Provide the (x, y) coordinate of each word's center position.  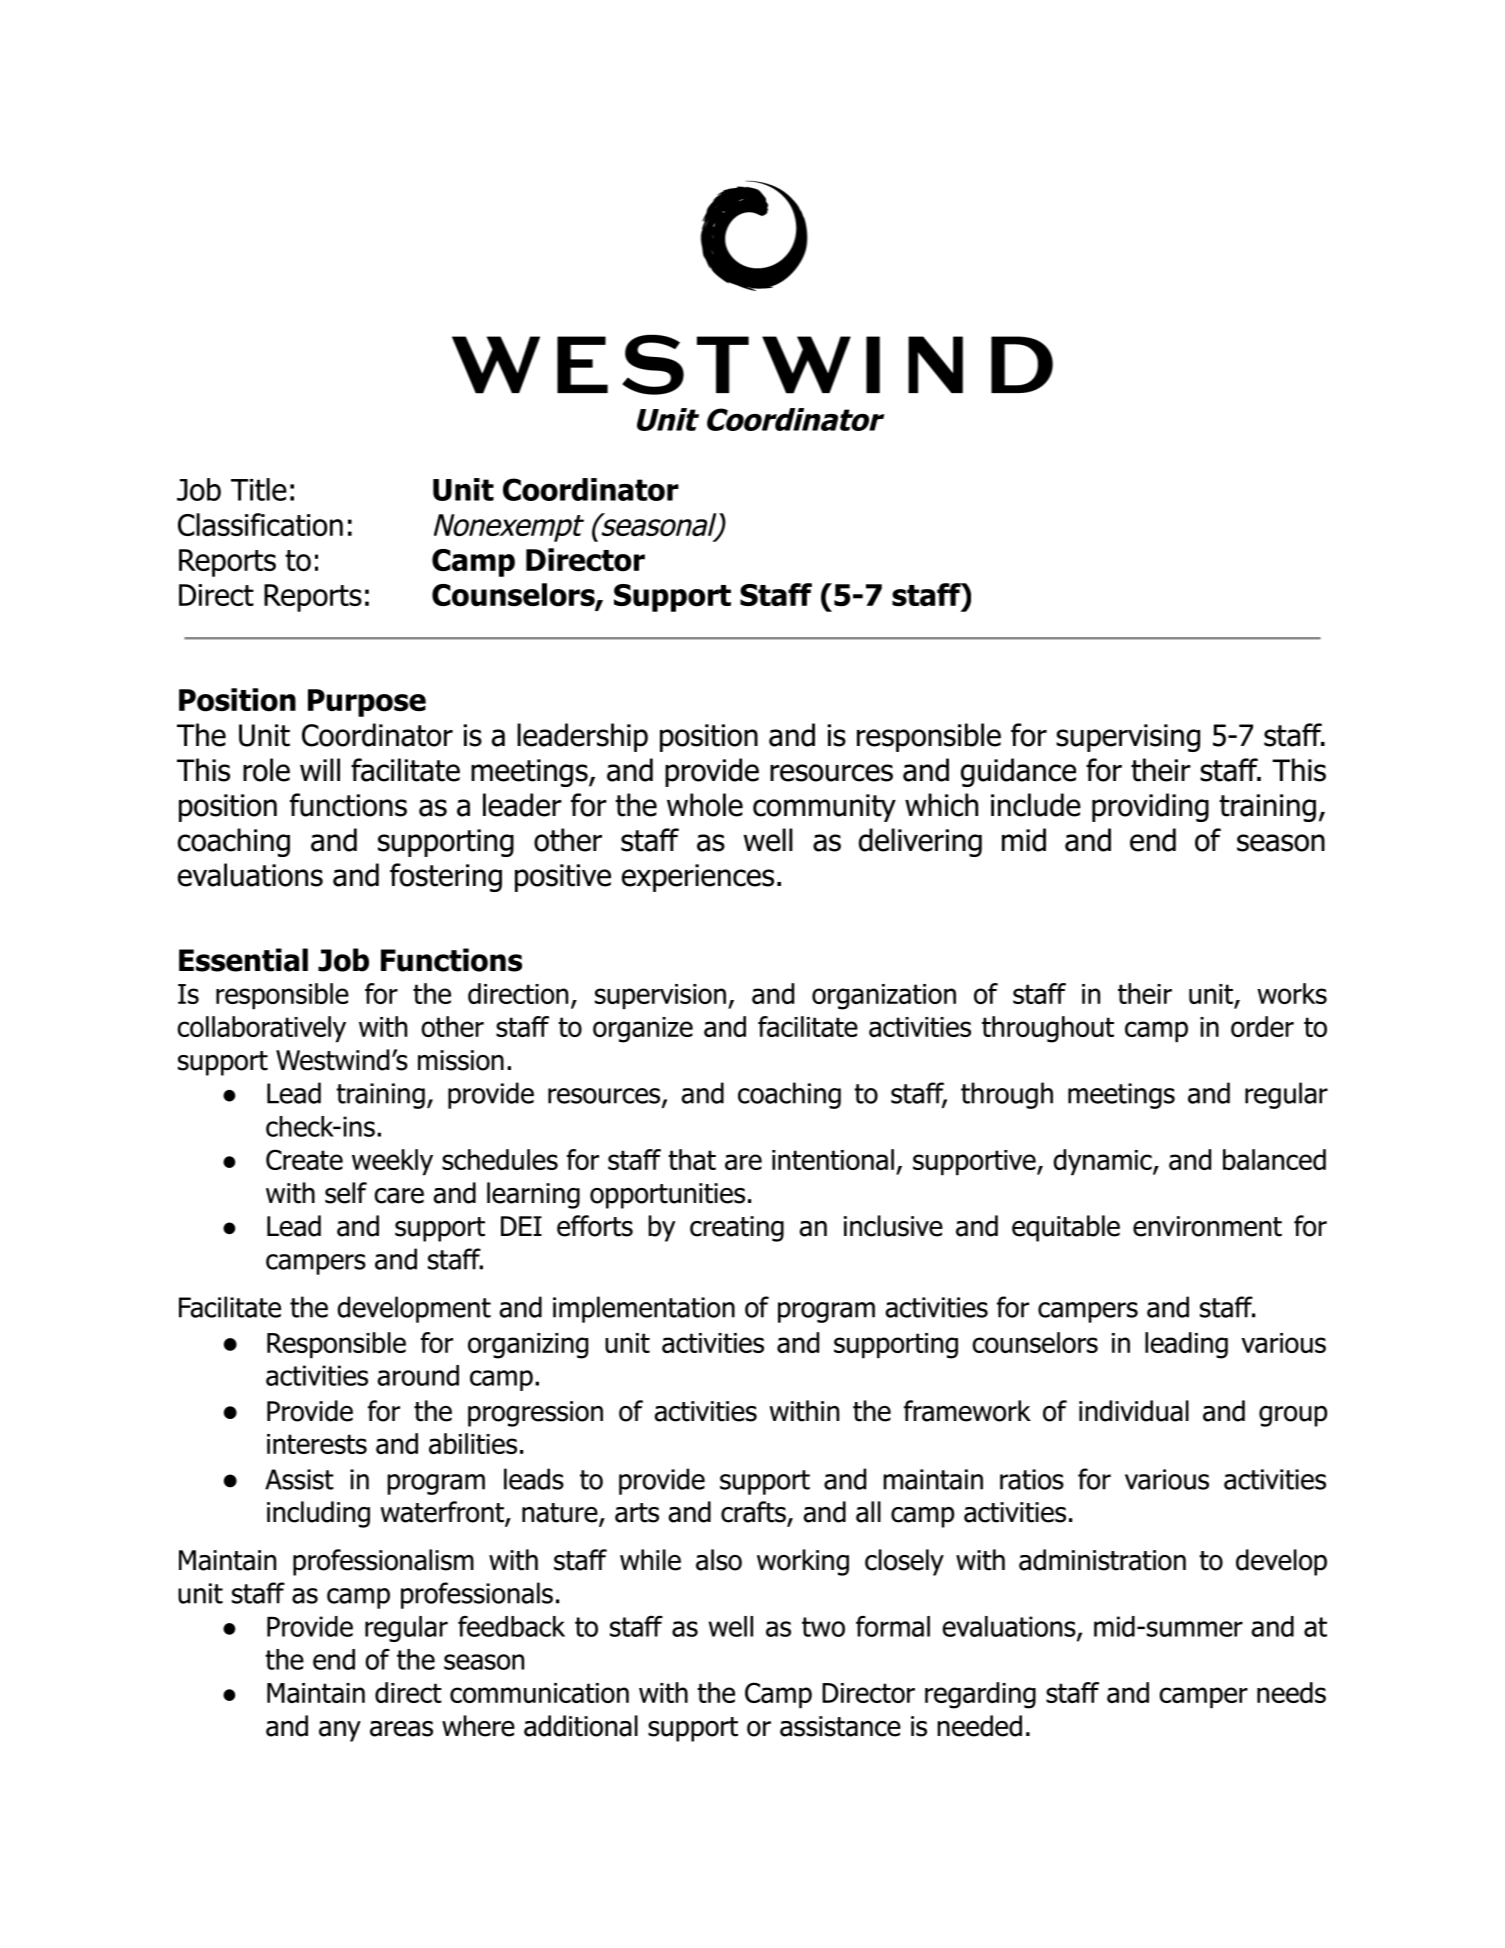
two (823, 1627)
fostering (446, 877)
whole (705, 805)
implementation (644, 1309)
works (1292, 993)
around (418, 1375)
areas (401, 1729)
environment (1207, 1226)
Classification (260, 524)
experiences (698, 878)
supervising (1128, 738)
